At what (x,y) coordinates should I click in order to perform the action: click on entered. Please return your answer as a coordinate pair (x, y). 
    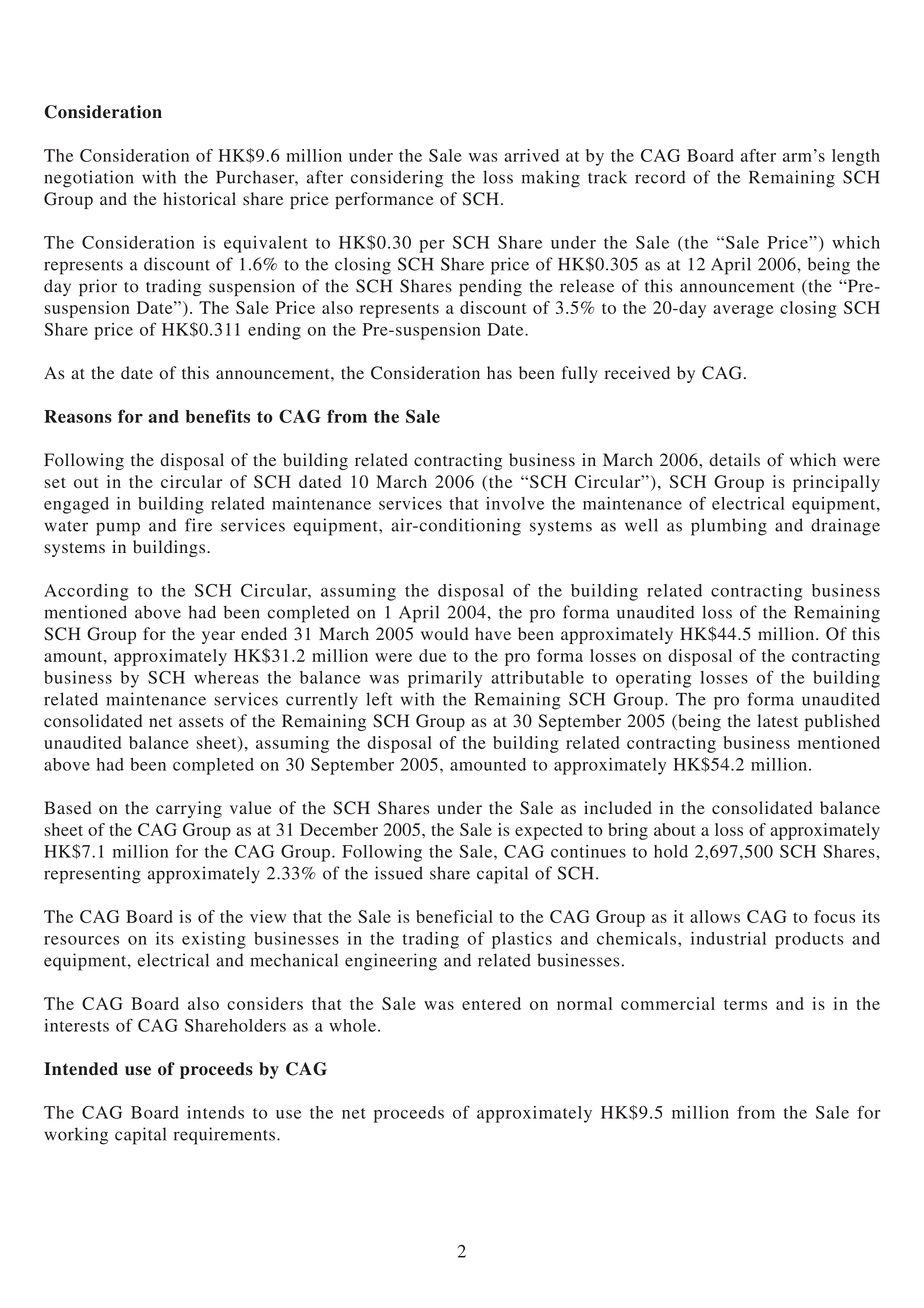
    Looking at the image, I should click on (491, 1003).
